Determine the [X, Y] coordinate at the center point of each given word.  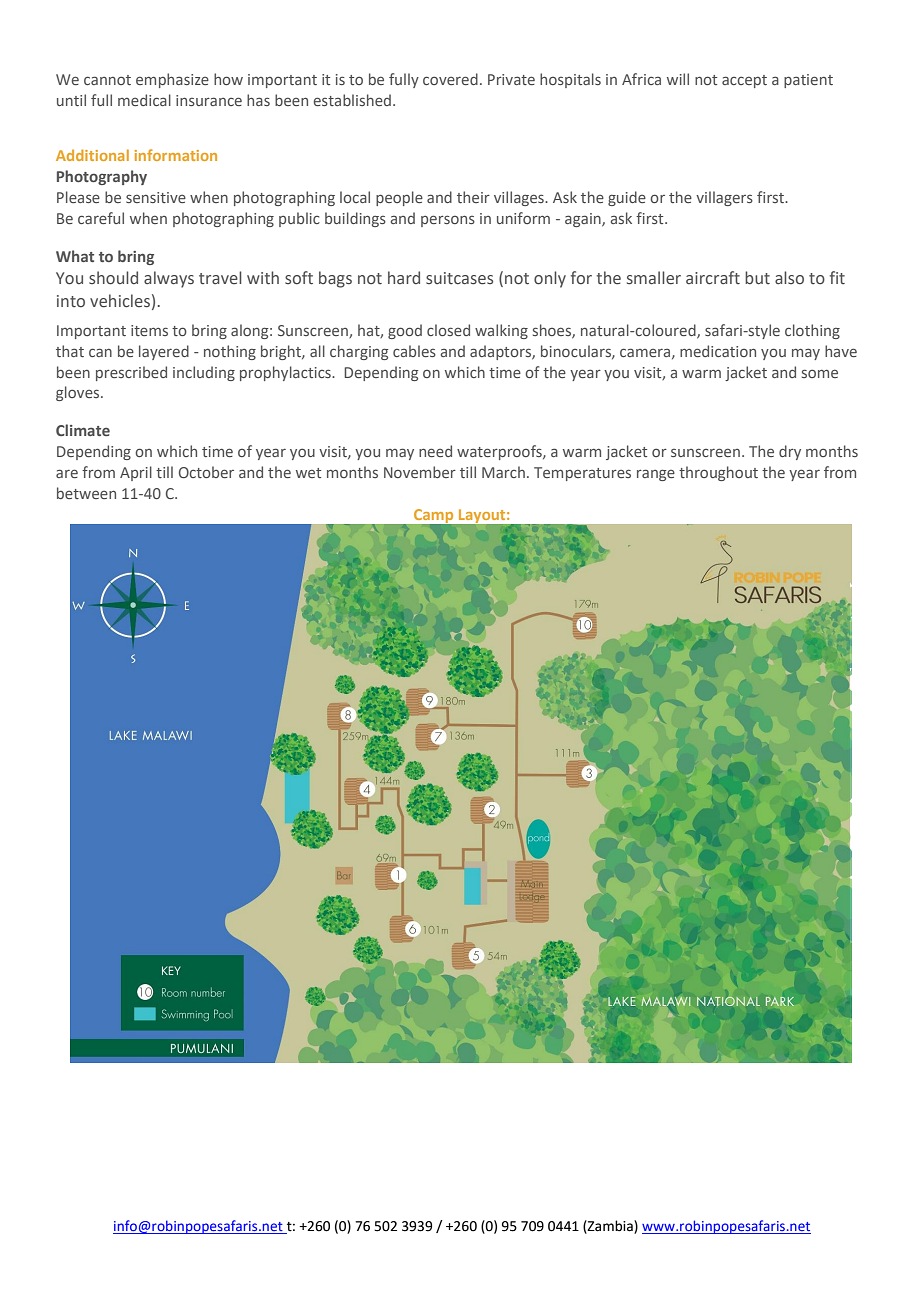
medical [144, 100]
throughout [718, 473]
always [169, 279]
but [757, 278]
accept [744, 81]
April [136, 473]
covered [450, 79]
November [420, 472]
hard [404, 277]
